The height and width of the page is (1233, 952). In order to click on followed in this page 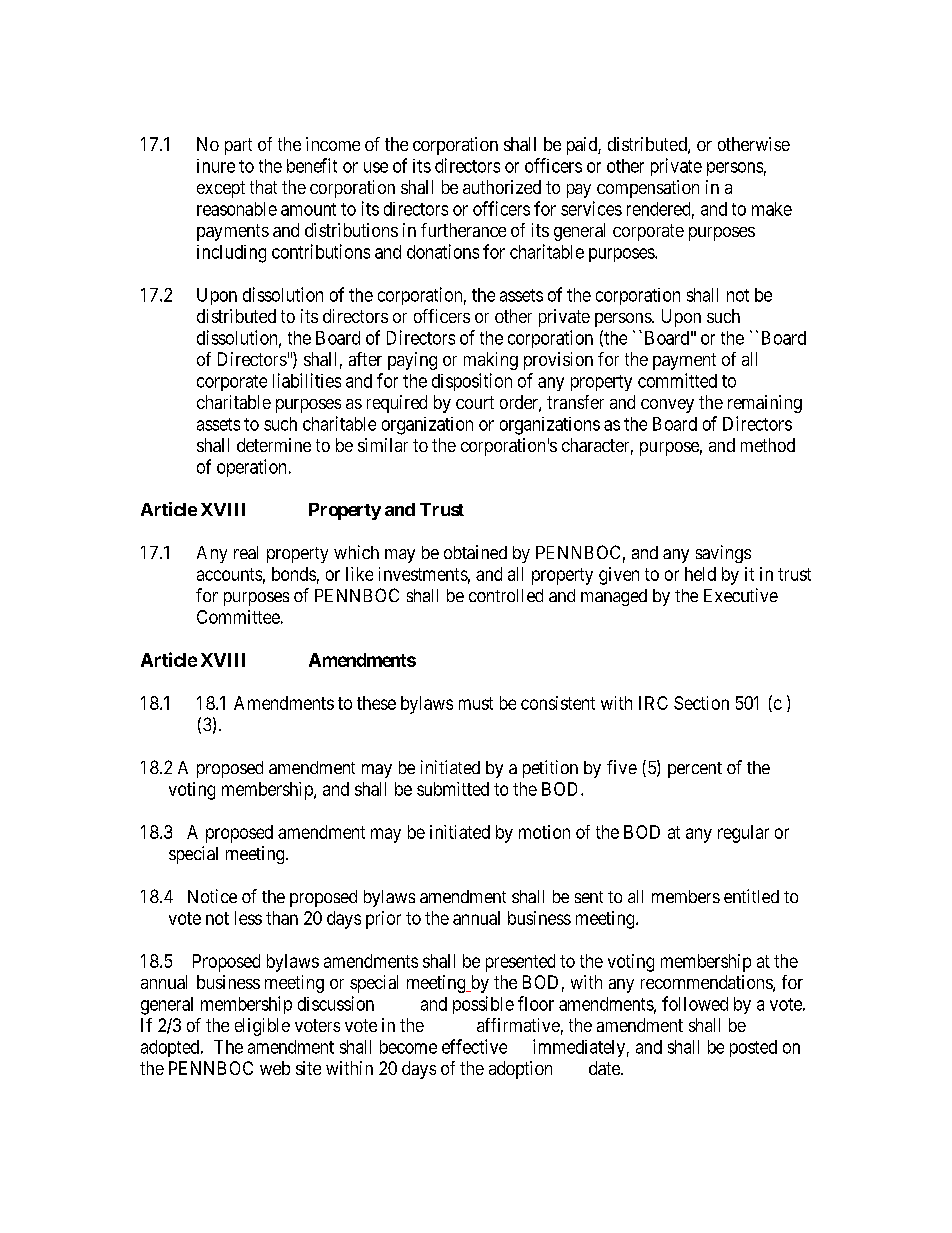, I will do `click(695, 1003)`.
